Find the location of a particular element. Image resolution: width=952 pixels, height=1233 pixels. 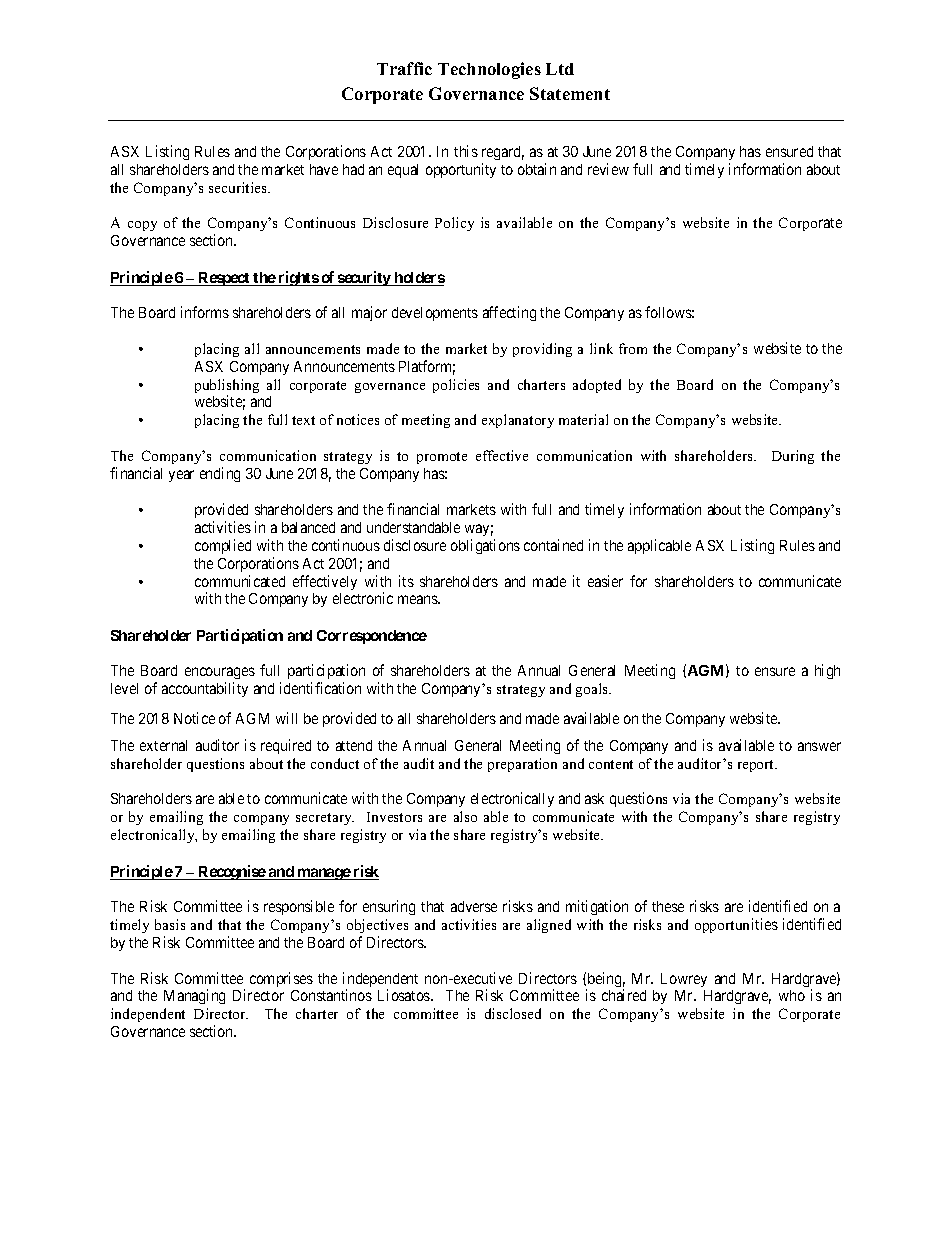

securities is located at coordinates (239, 187).
